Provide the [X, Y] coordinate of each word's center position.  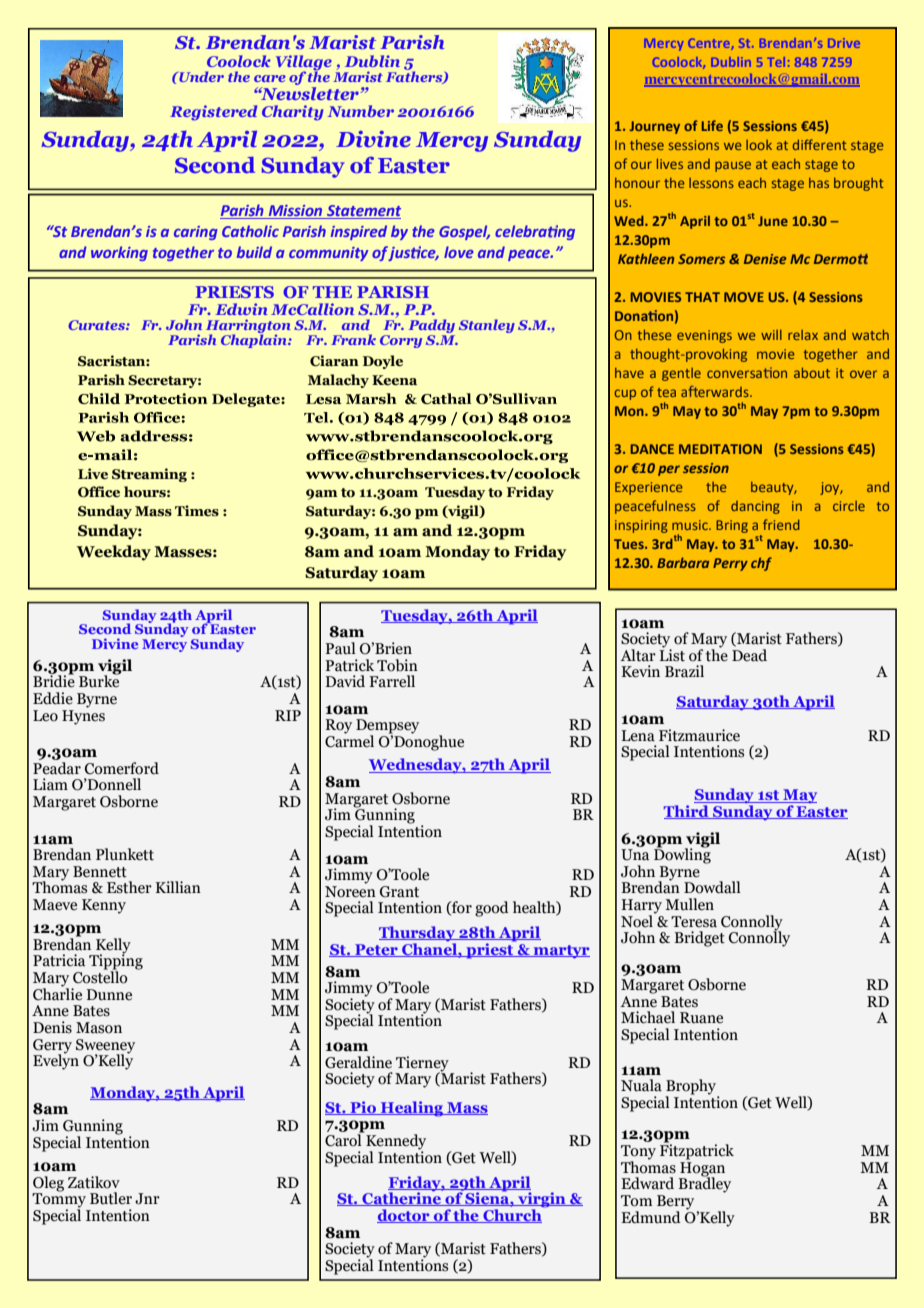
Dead [749, 654]
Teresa [694, 922]
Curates [97, 325]
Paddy [432, 326]
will [771, 335]
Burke [100, 680]
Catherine [401, 1198]
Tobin [397, 665]
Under [200, 76]
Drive [844, 43]
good [492, 909]
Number [360, 111]
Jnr [147, 1199]
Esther [129, 887]
